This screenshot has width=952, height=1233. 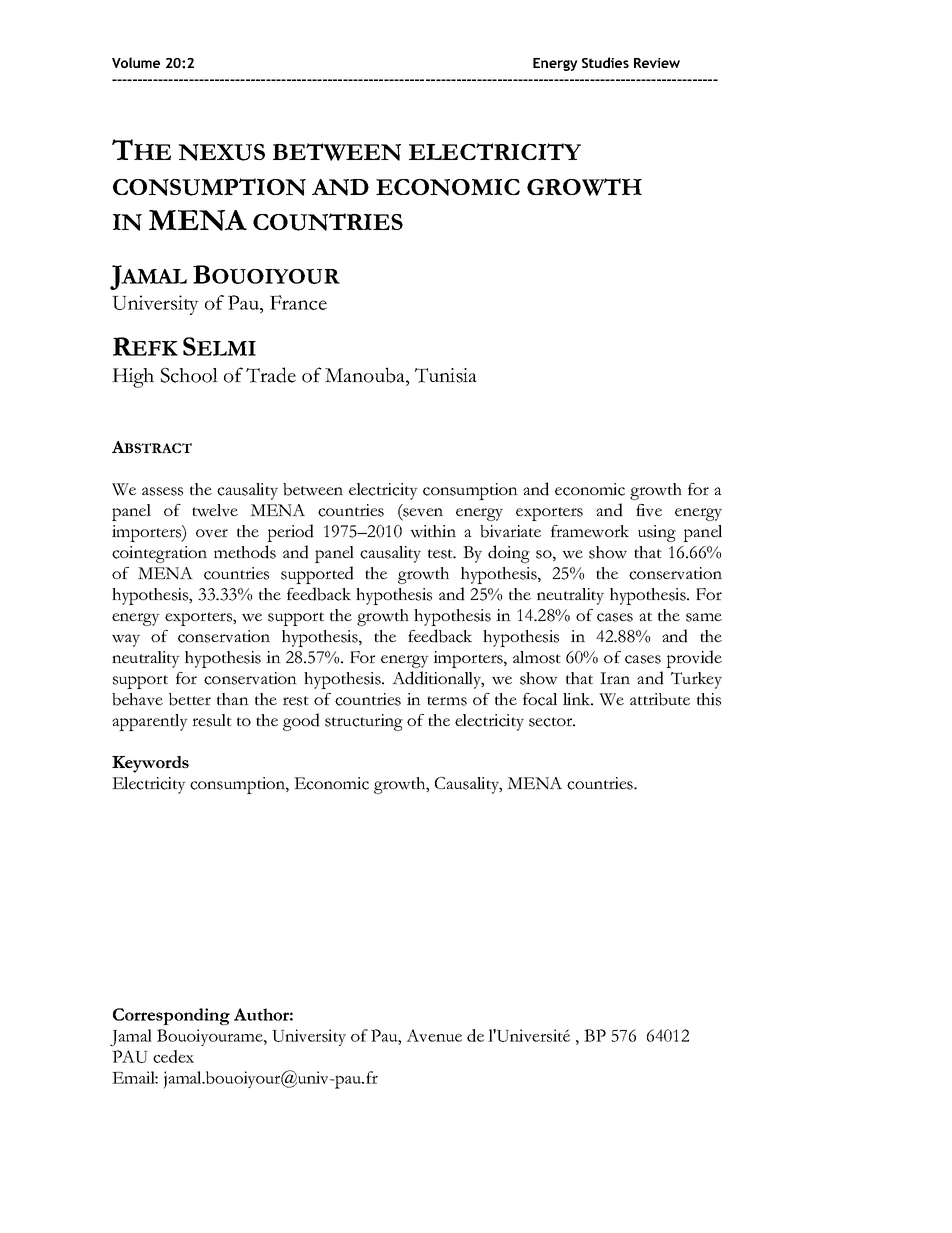 I want to click on Tunisia, so click(x=446, y=375).
